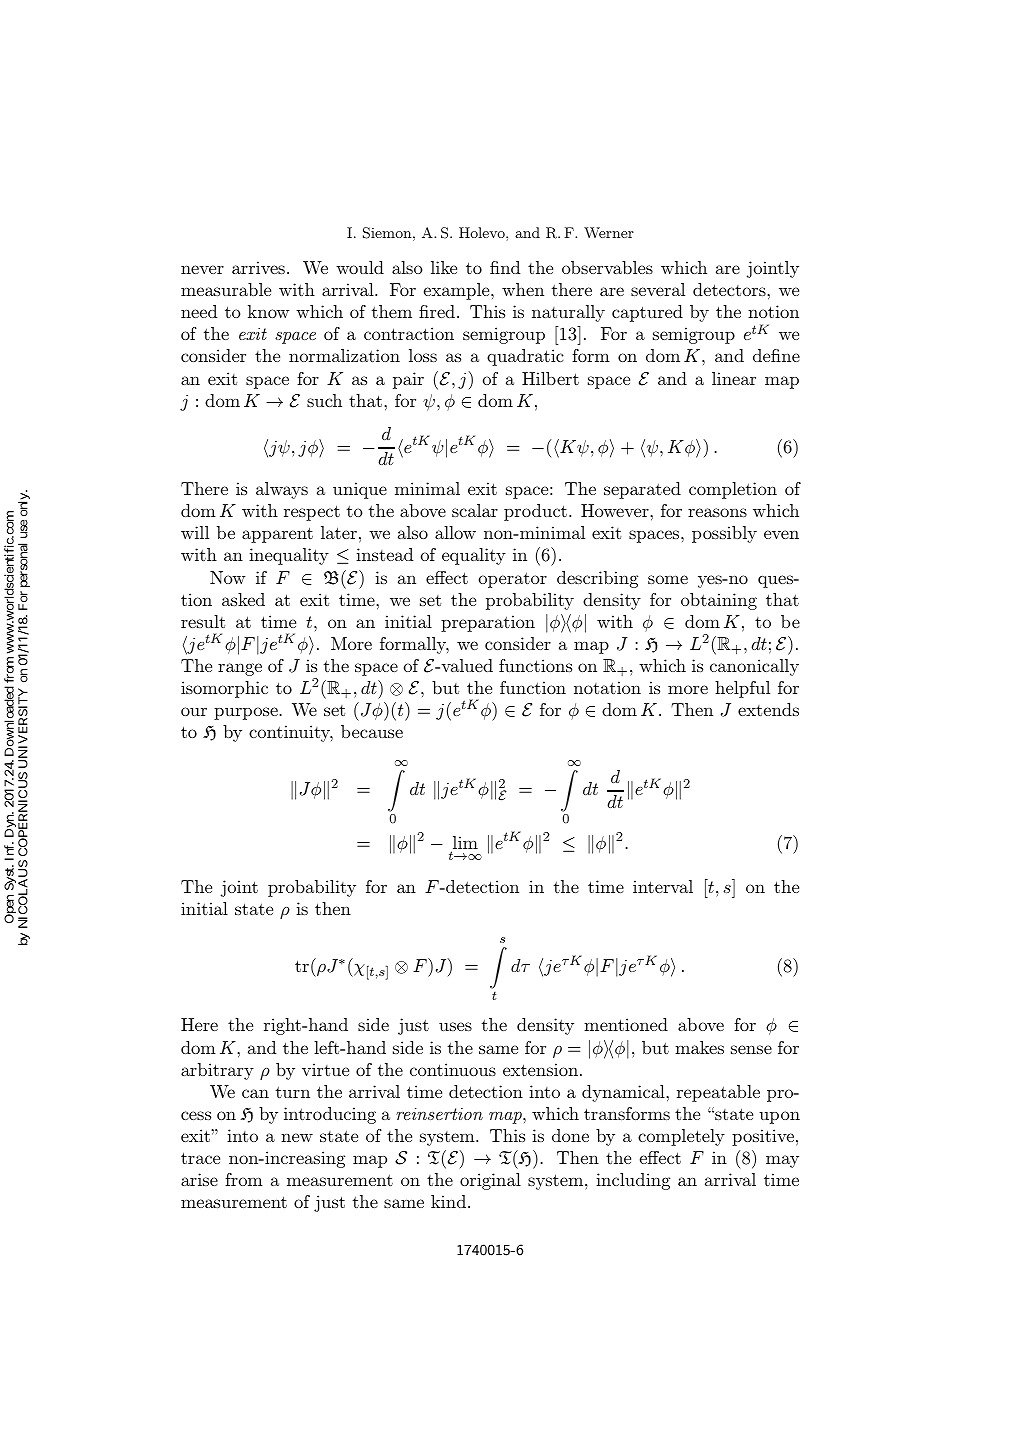  I want to click on new, so click(297, 1137).
